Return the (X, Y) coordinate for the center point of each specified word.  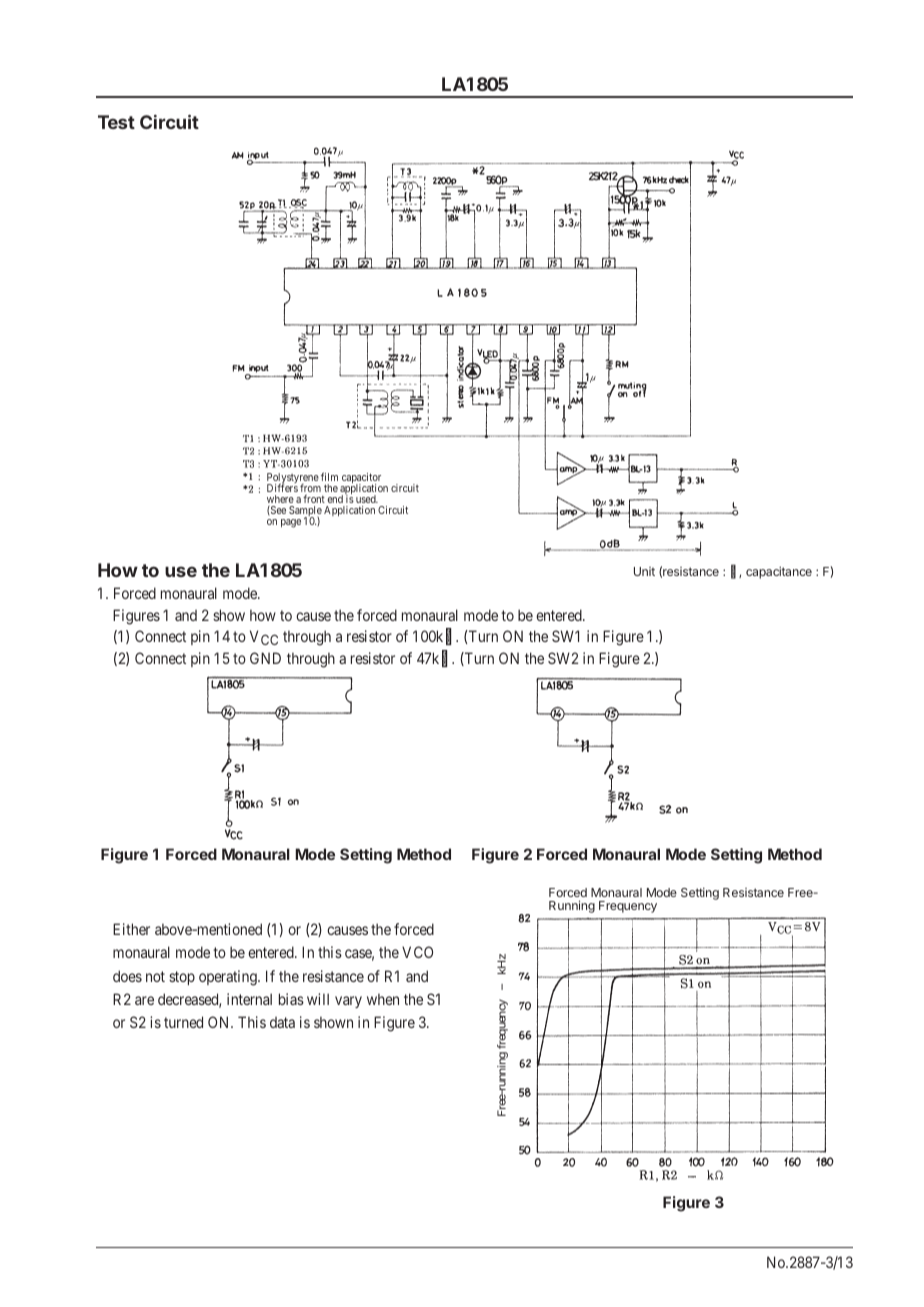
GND (265, 658)
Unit (644, 571)
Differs (282, 488)
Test (116, 122)
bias (291, 999)
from (310, 488)
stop (182, 978)
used (367, 499)
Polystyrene (293, 480)
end (335, 499)
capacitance (779, 573)
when (383, 999)
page (291, 523)
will (318, 999)
